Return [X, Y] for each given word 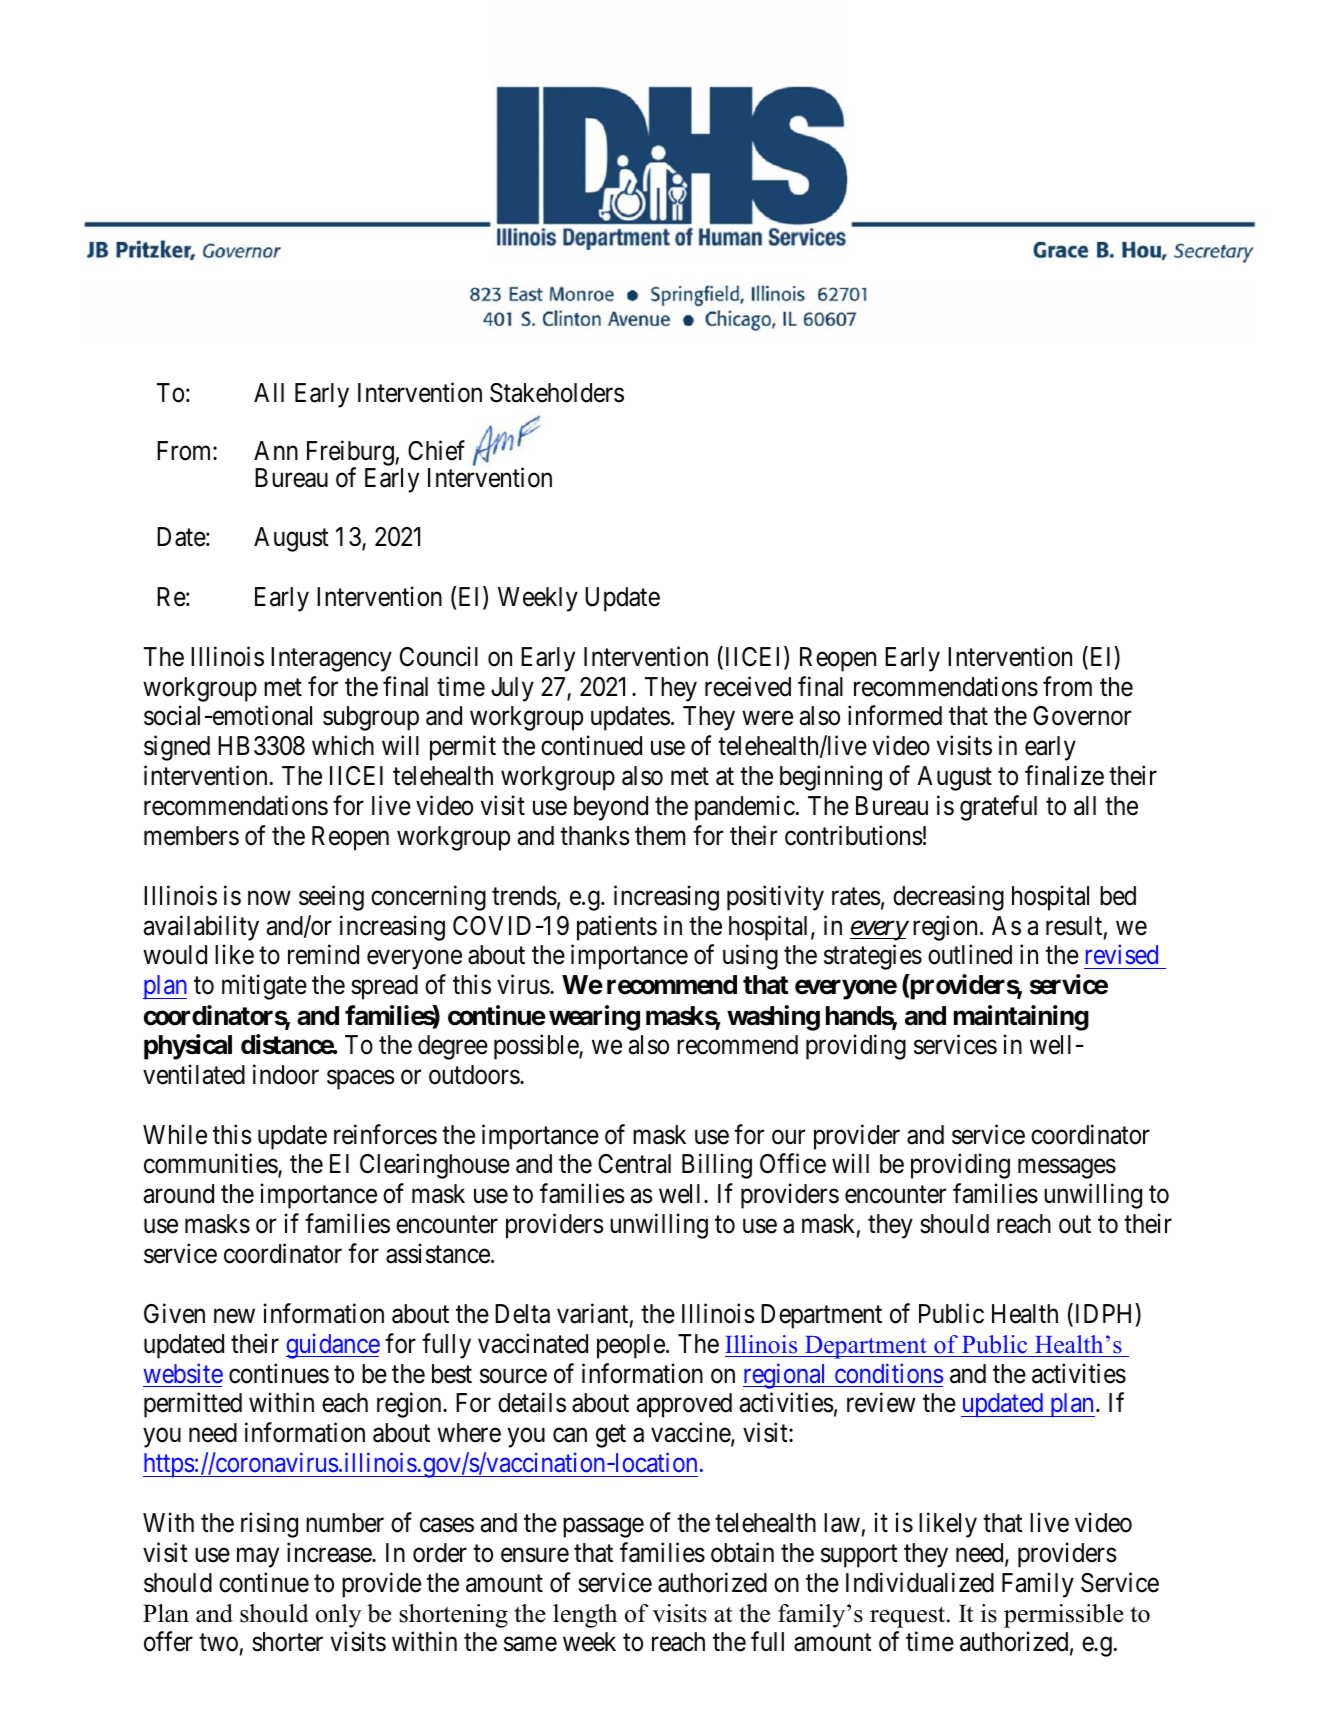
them [660, 836]
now [269, 898]
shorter [287, 1642]
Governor [1082, 716]
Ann [276, 450]
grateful [998, 808]
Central [634, 1164]
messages [1067, 1169]
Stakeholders [557, 393]
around [179, 1194]
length [585, 1616]
